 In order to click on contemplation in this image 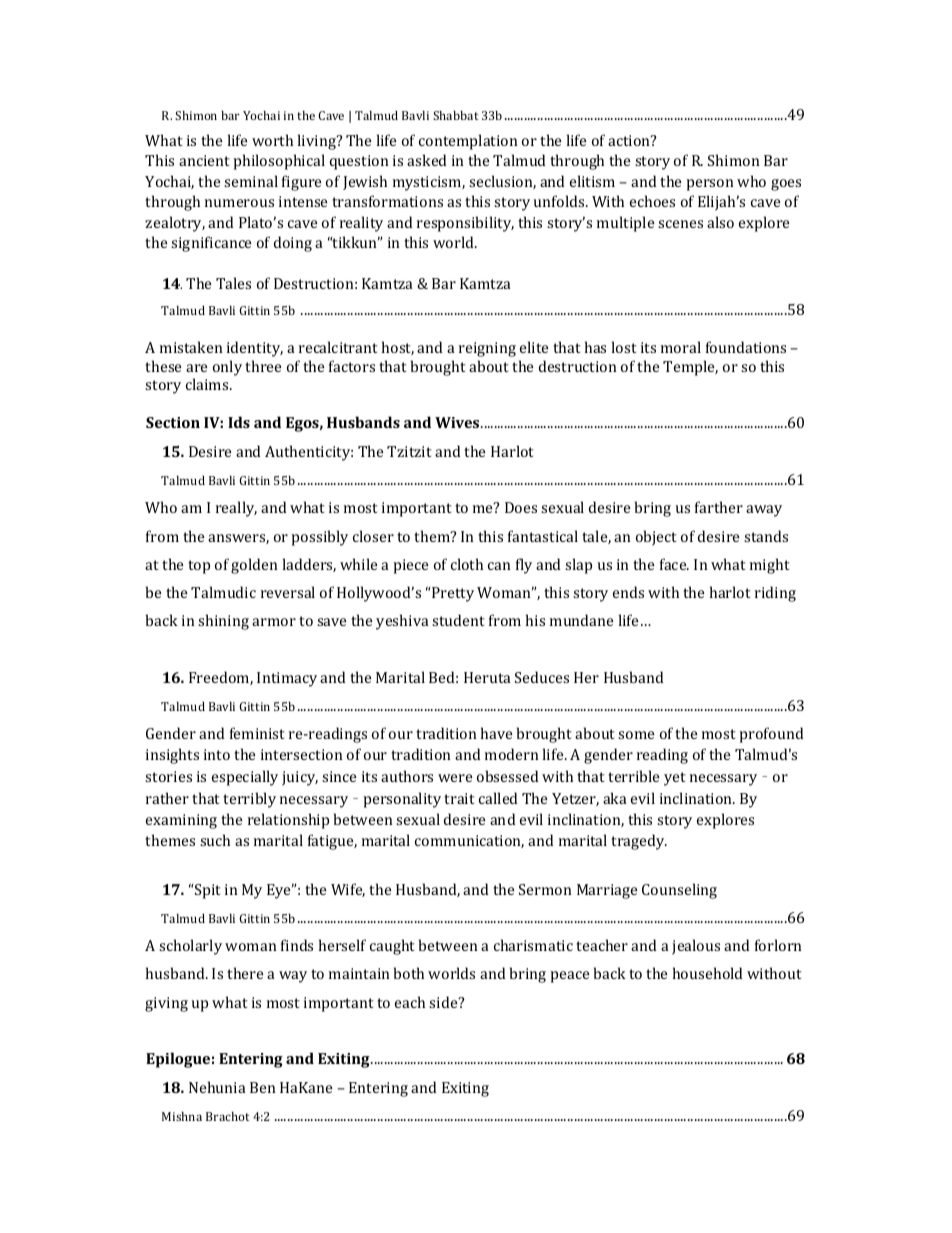, I will do `click(468, 142)`.
